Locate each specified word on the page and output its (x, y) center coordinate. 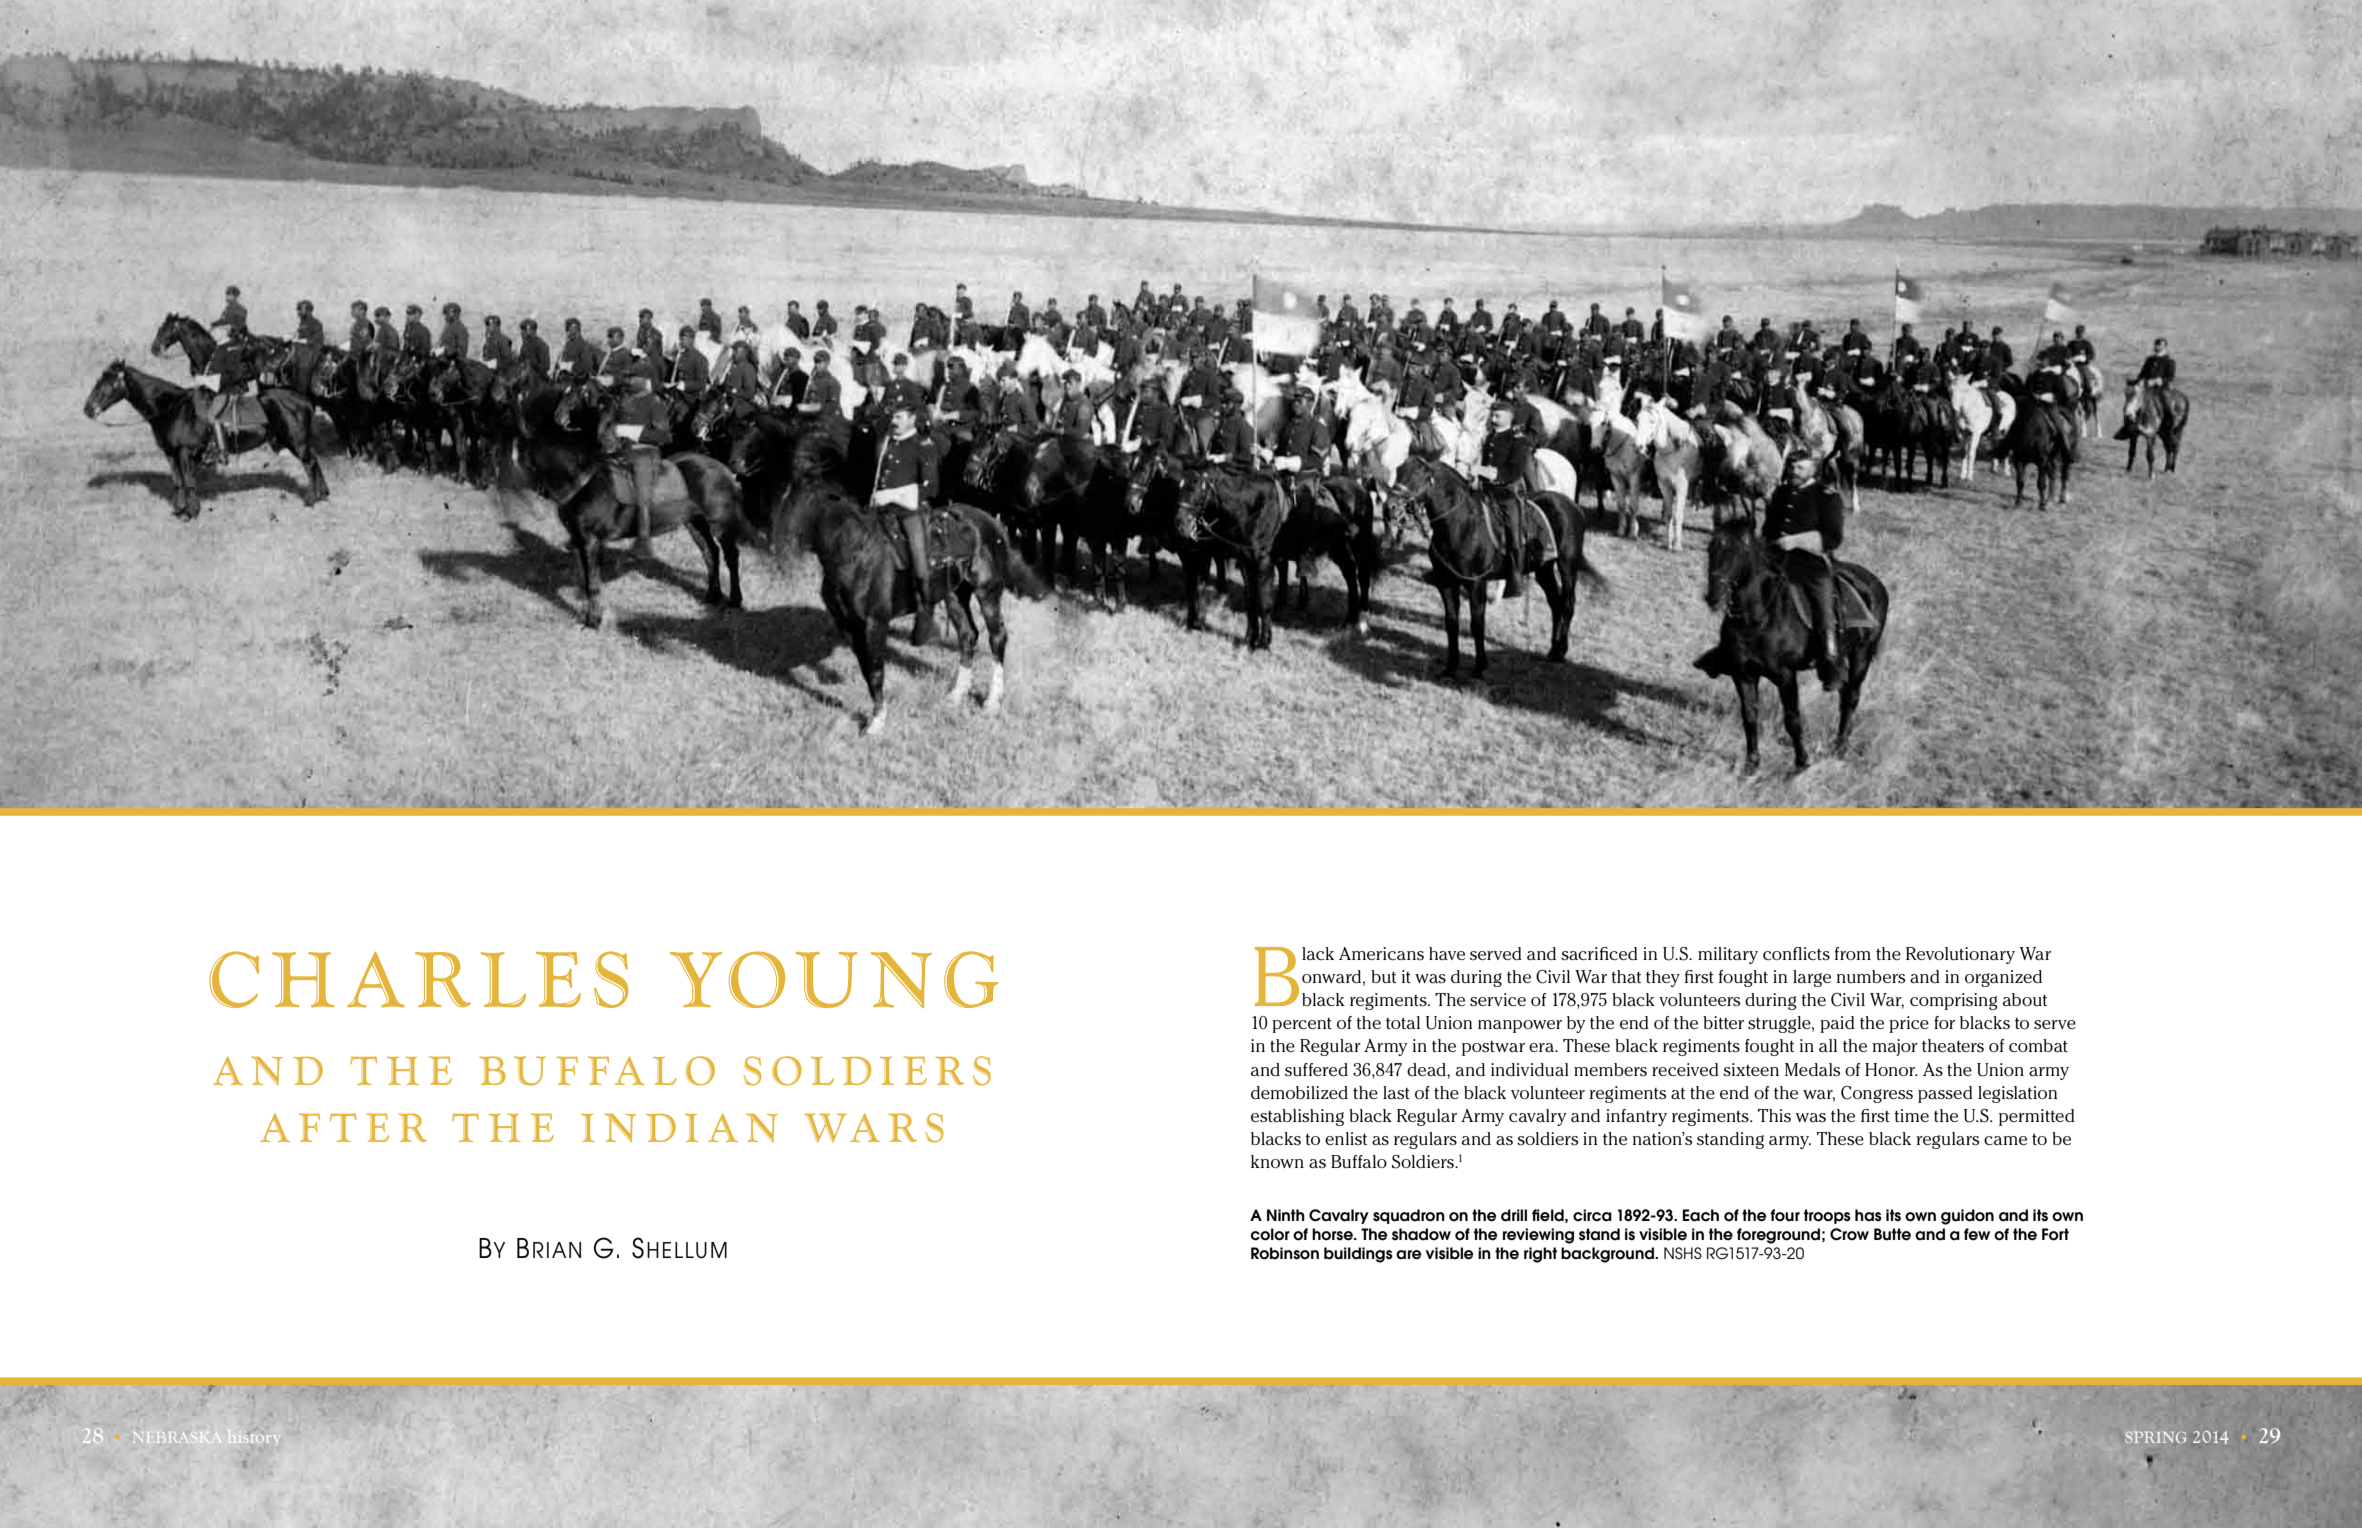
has (1868, 1215)
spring (2156, 1437)
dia (692, 1127)
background (1608, 1255)
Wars (874, 1128)
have (1447, 953)
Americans (1381, 953)
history (254, 1436)
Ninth (1286, 1215)
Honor (1891, 1069)
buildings (1358, 1255)
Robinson (1285, 1253)
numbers (1871, 977)
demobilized (1299, 1092)
